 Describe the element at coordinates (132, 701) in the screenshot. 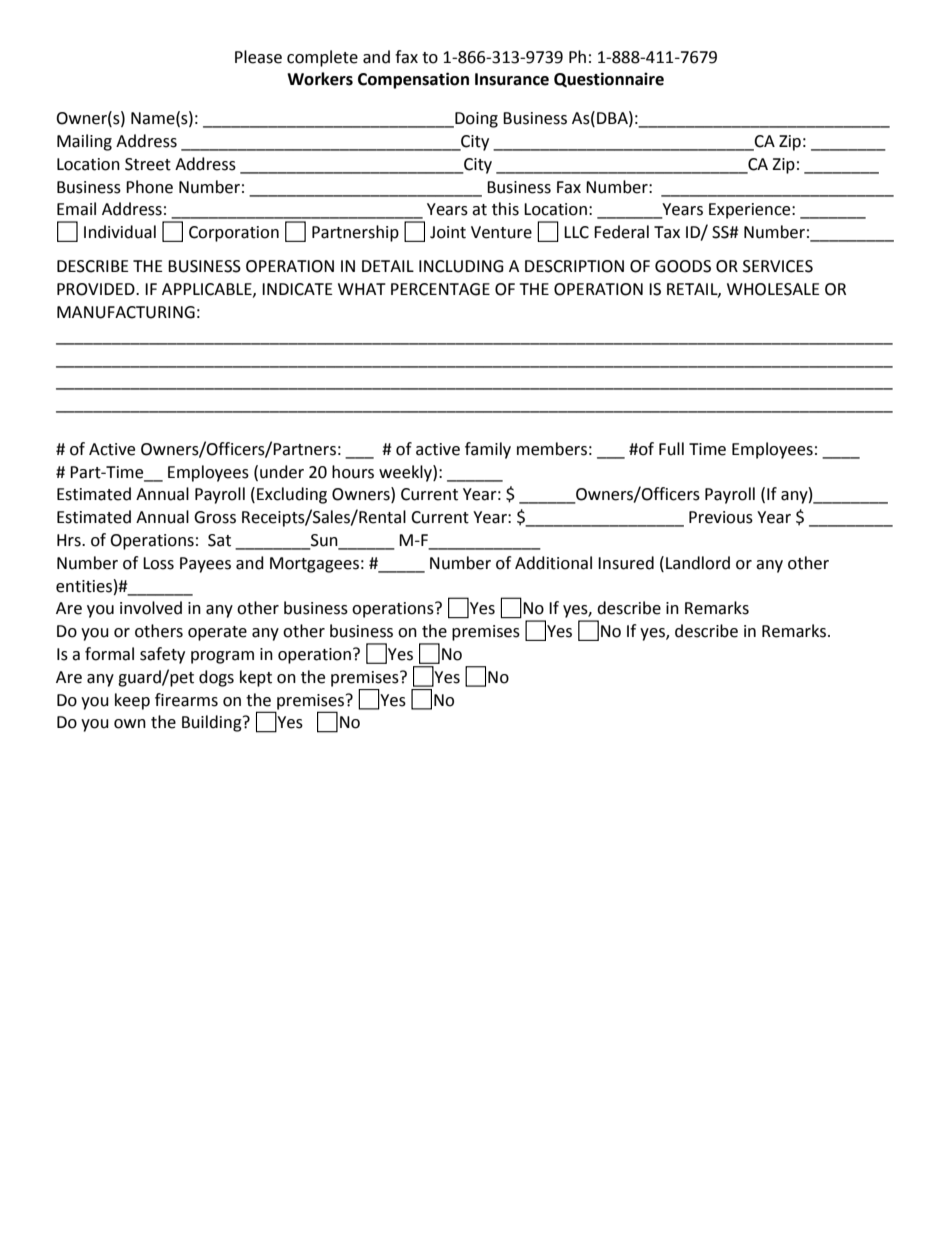

I see `keep` at that location.
